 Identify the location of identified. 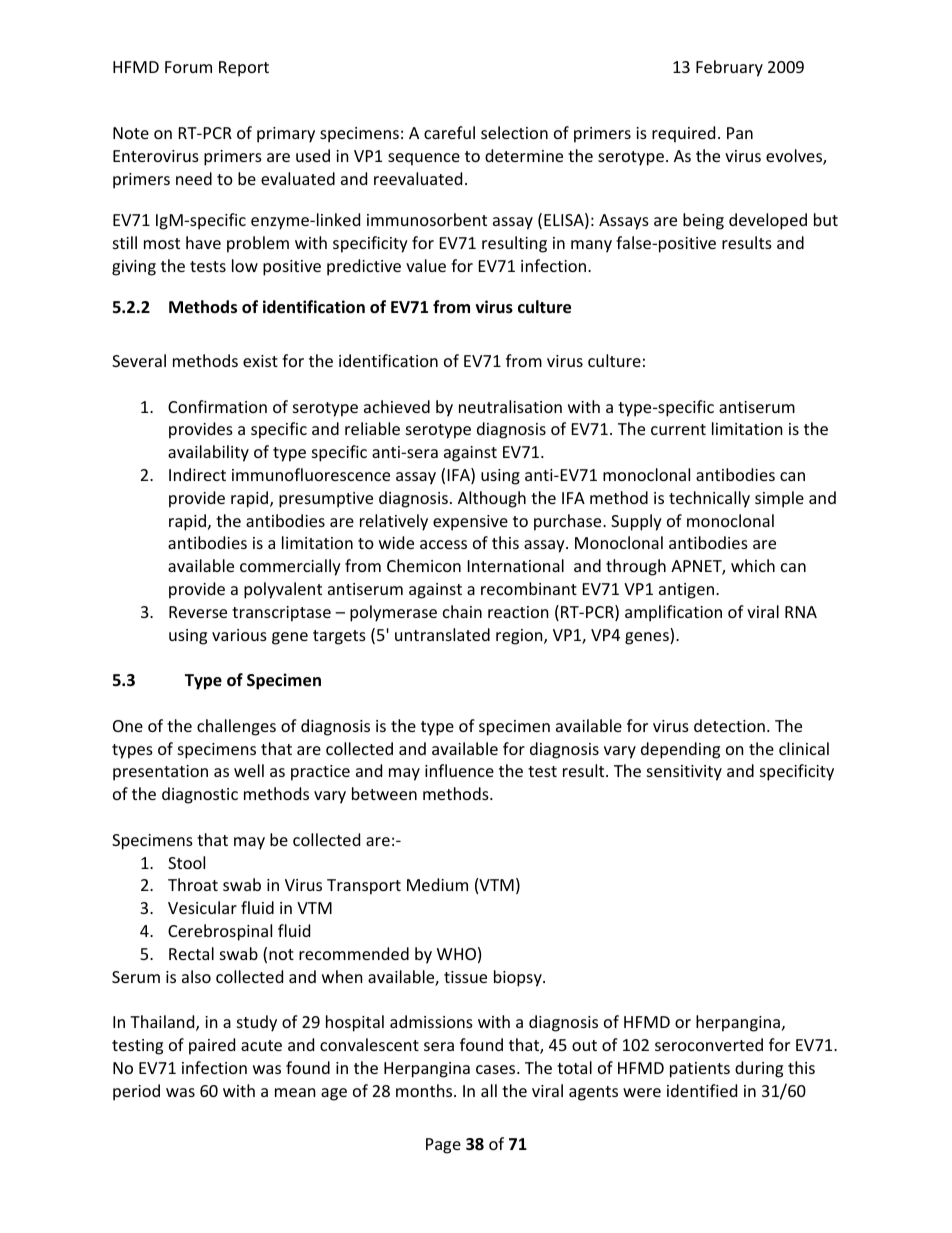
(702, 1090).
